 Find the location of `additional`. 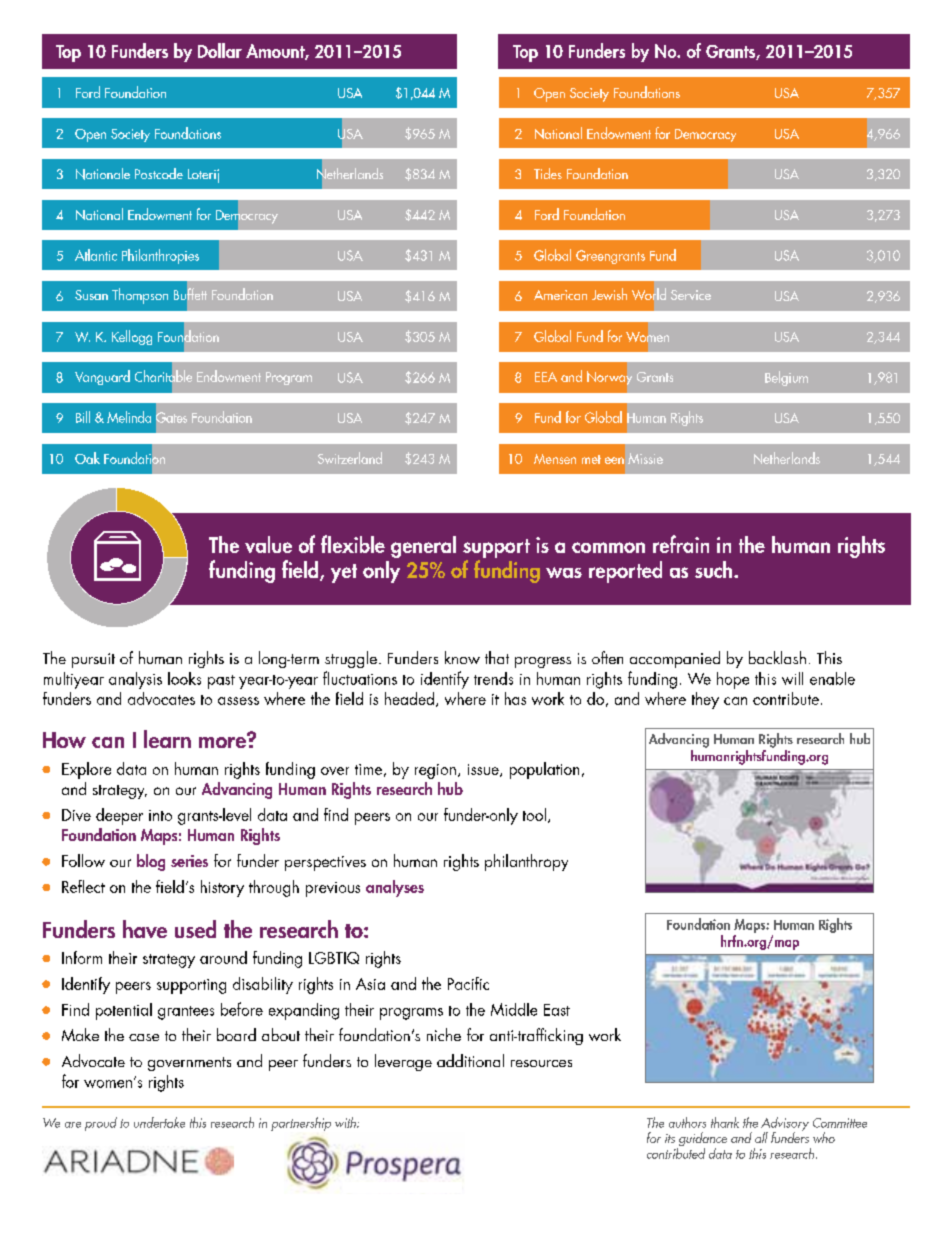

additional is located at coordinates (470, 1060).
